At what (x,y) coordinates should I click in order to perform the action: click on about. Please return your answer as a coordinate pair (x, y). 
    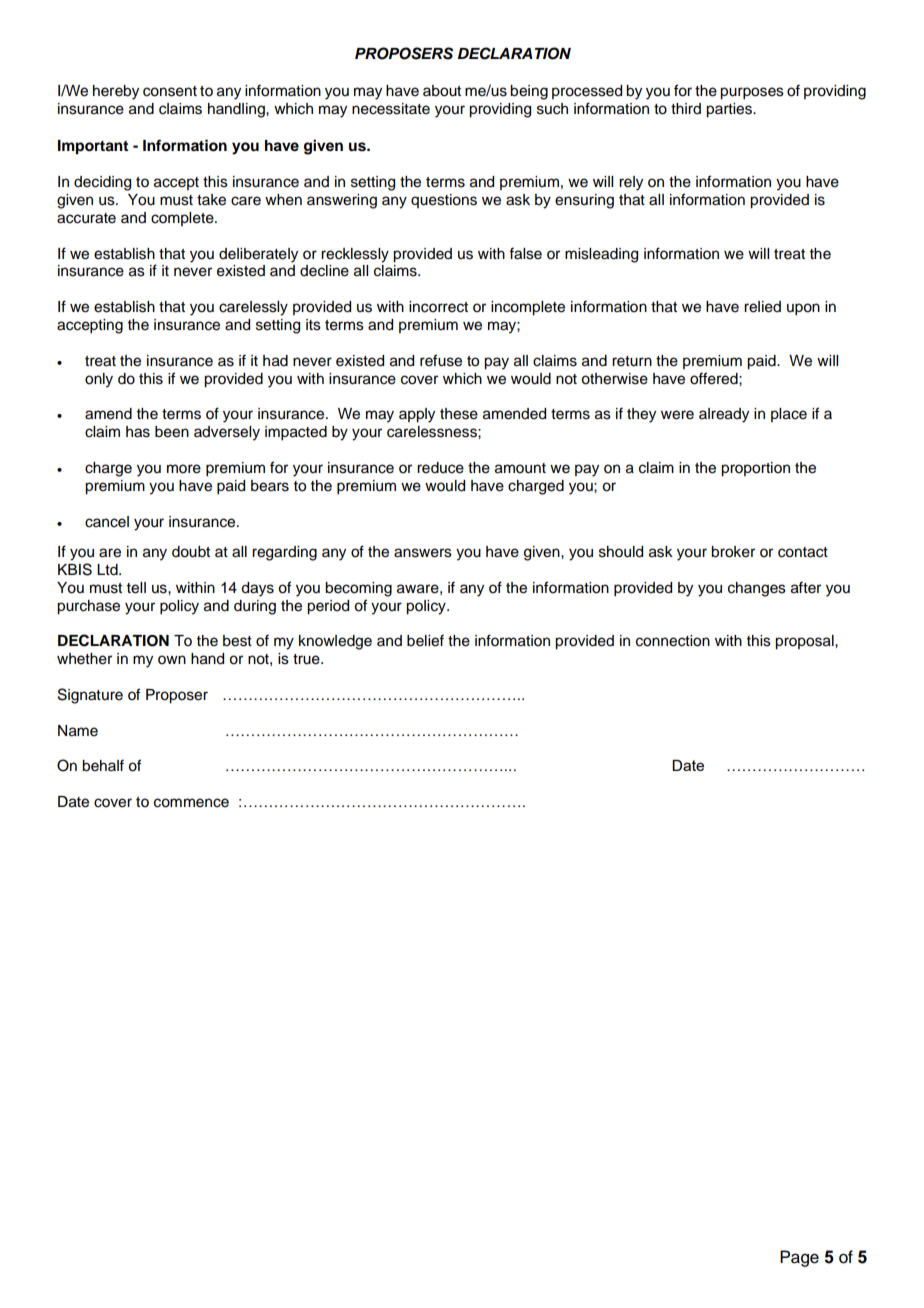
    Looking at the image, I should click on (442, 91).
